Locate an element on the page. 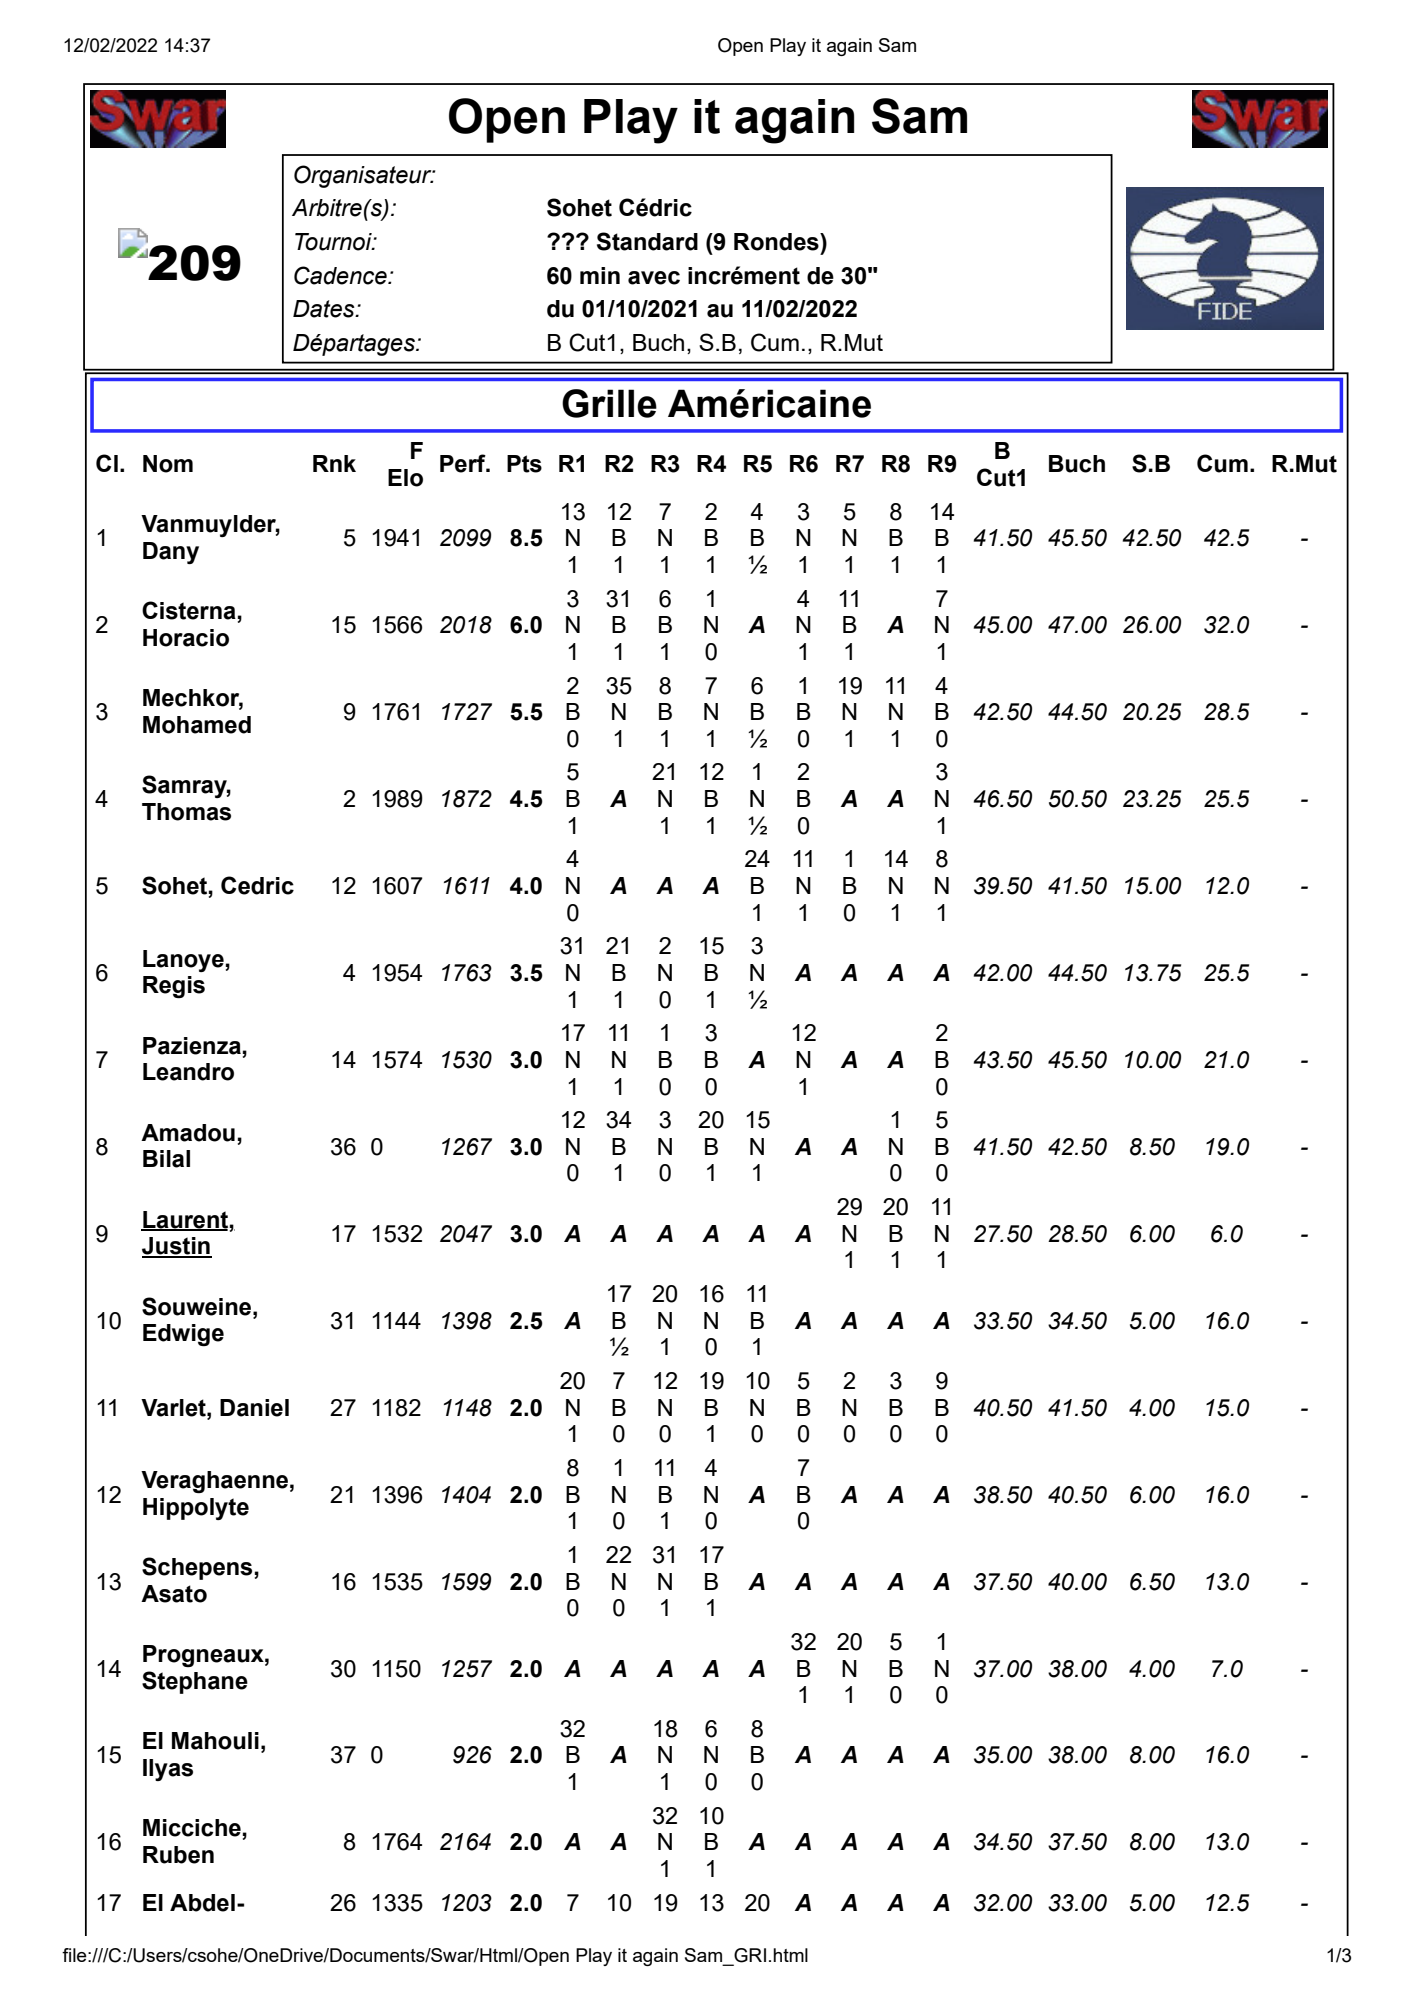 The width and height of the page is (1415, 2002). Elo is located at coordinates (405, 478).
